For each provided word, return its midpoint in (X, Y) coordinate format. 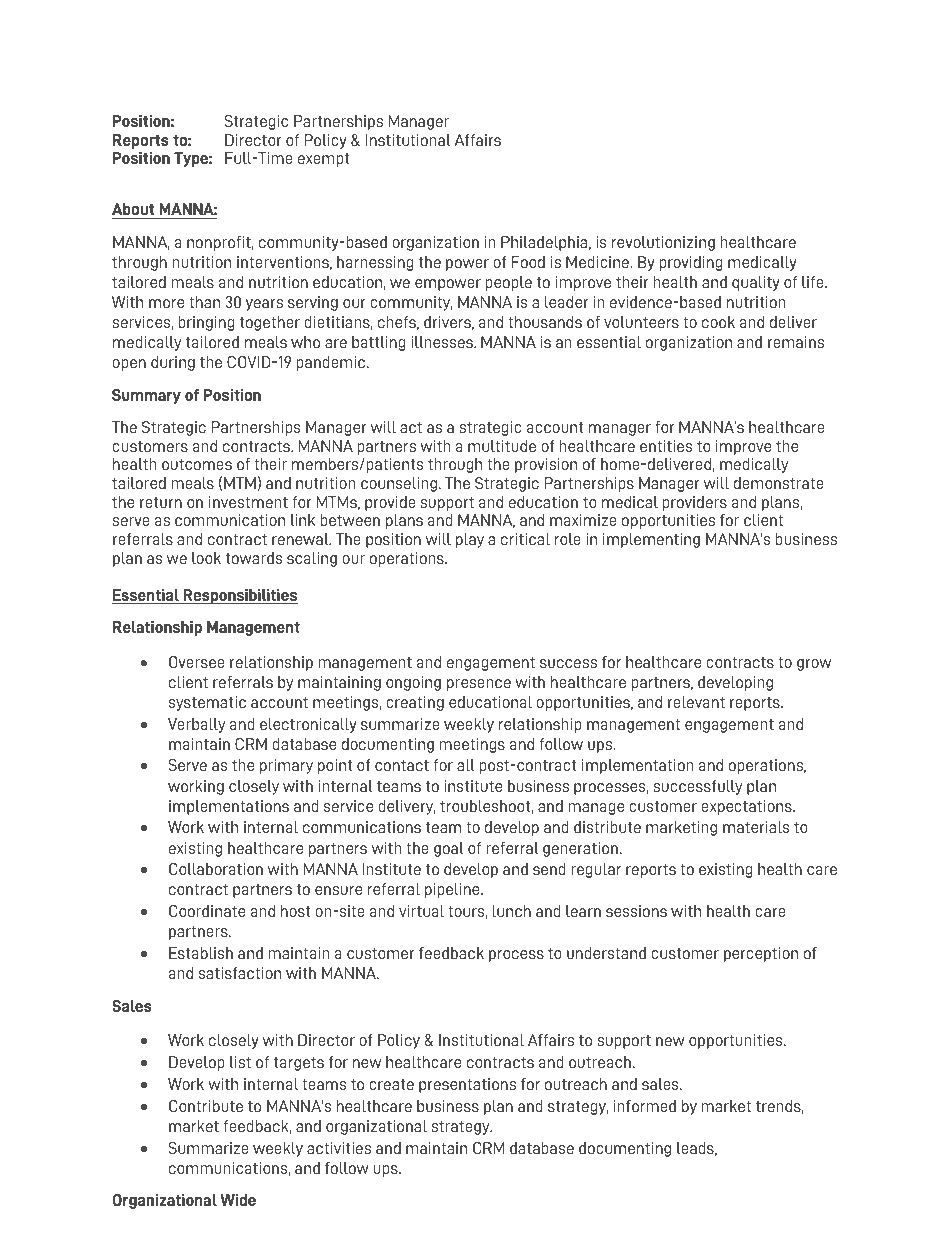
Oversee (197, 662)
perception (761, 954)
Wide (238, 1200)
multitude (502, 446)
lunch (511, 911)
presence (479, 685)
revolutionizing (663, 243)
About (134, 211)
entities (666, 446)
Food (528, 262)
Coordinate (207, 911)
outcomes (197, 464)
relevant (696, 702)
